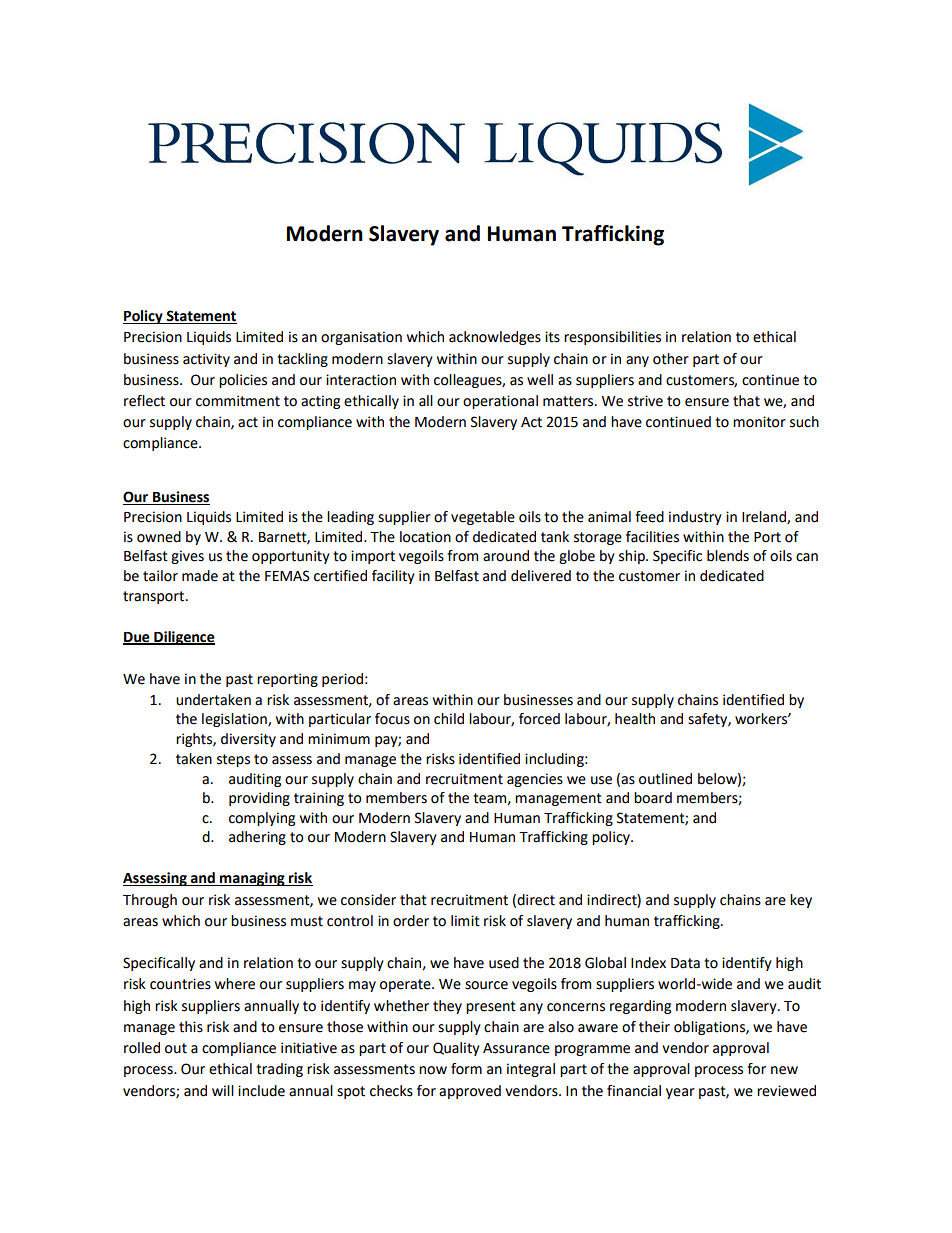 The height and width of the screenshot is (1233, 952). I want to click on will, so click(223, 1090).
